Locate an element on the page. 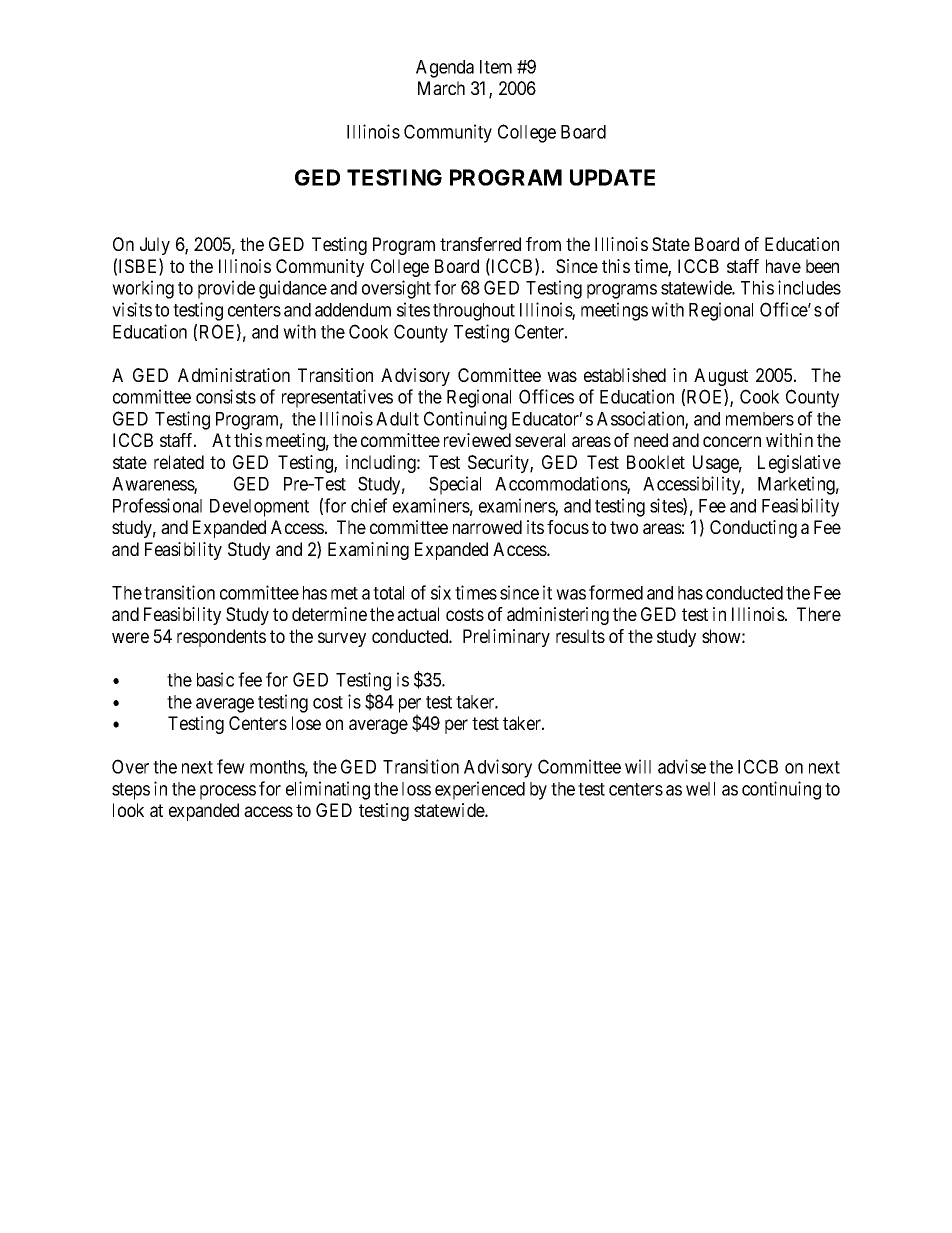  Item is located at coordinates (496, 67).
